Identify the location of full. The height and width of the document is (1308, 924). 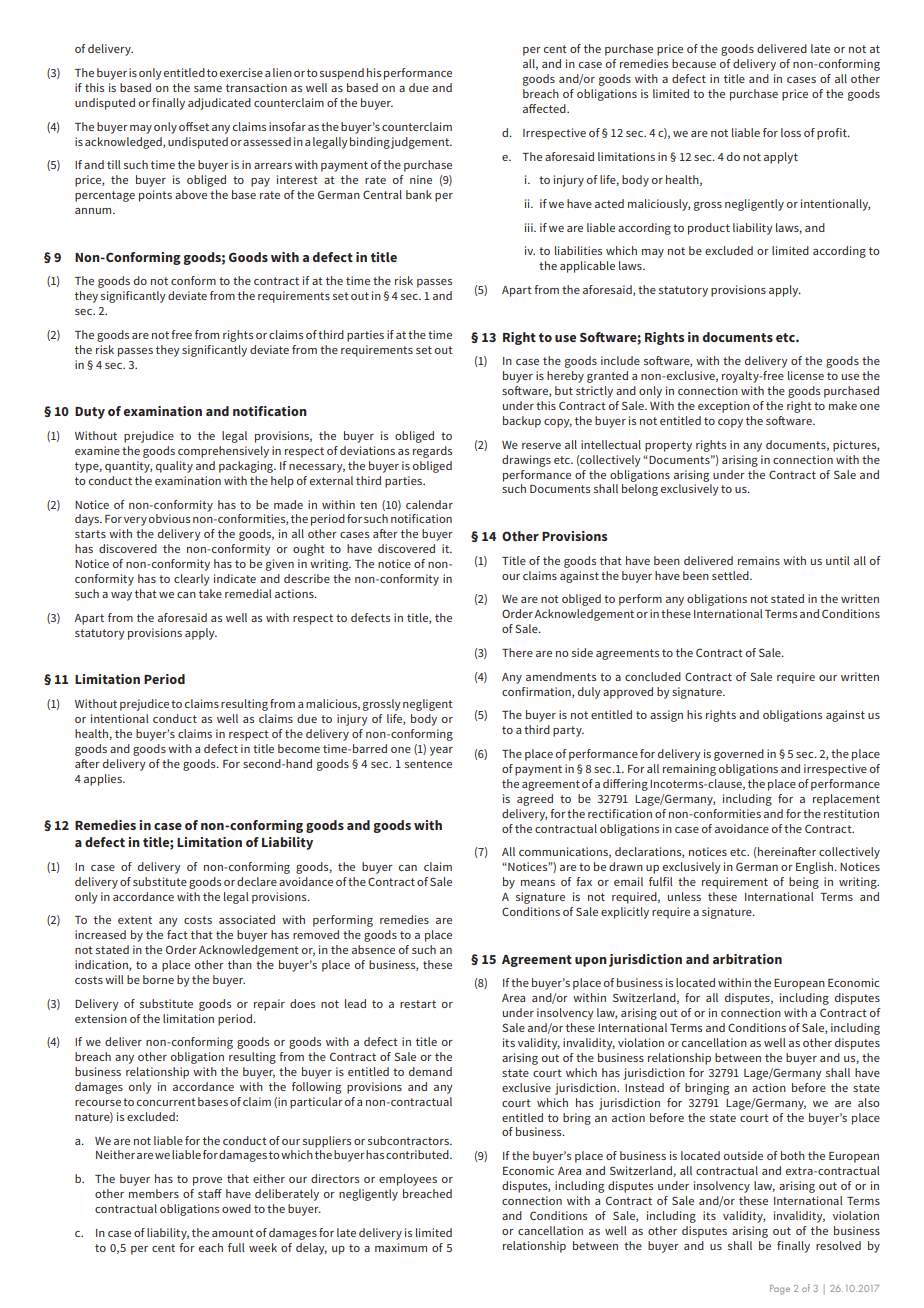
(236, 1247).
